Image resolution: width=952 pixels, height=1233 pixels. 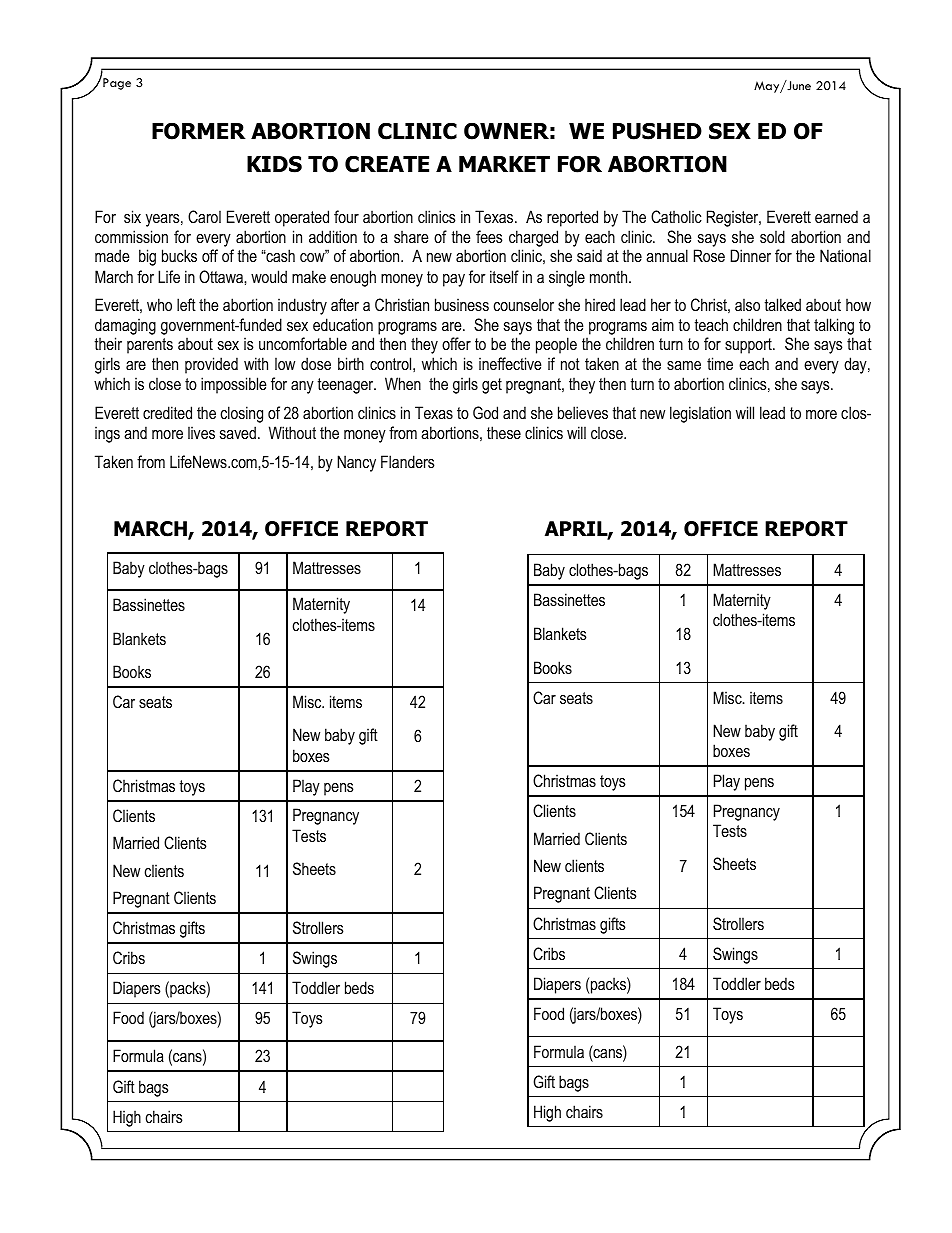 I want to click on PUSHED, so click(x=657, y=131).
